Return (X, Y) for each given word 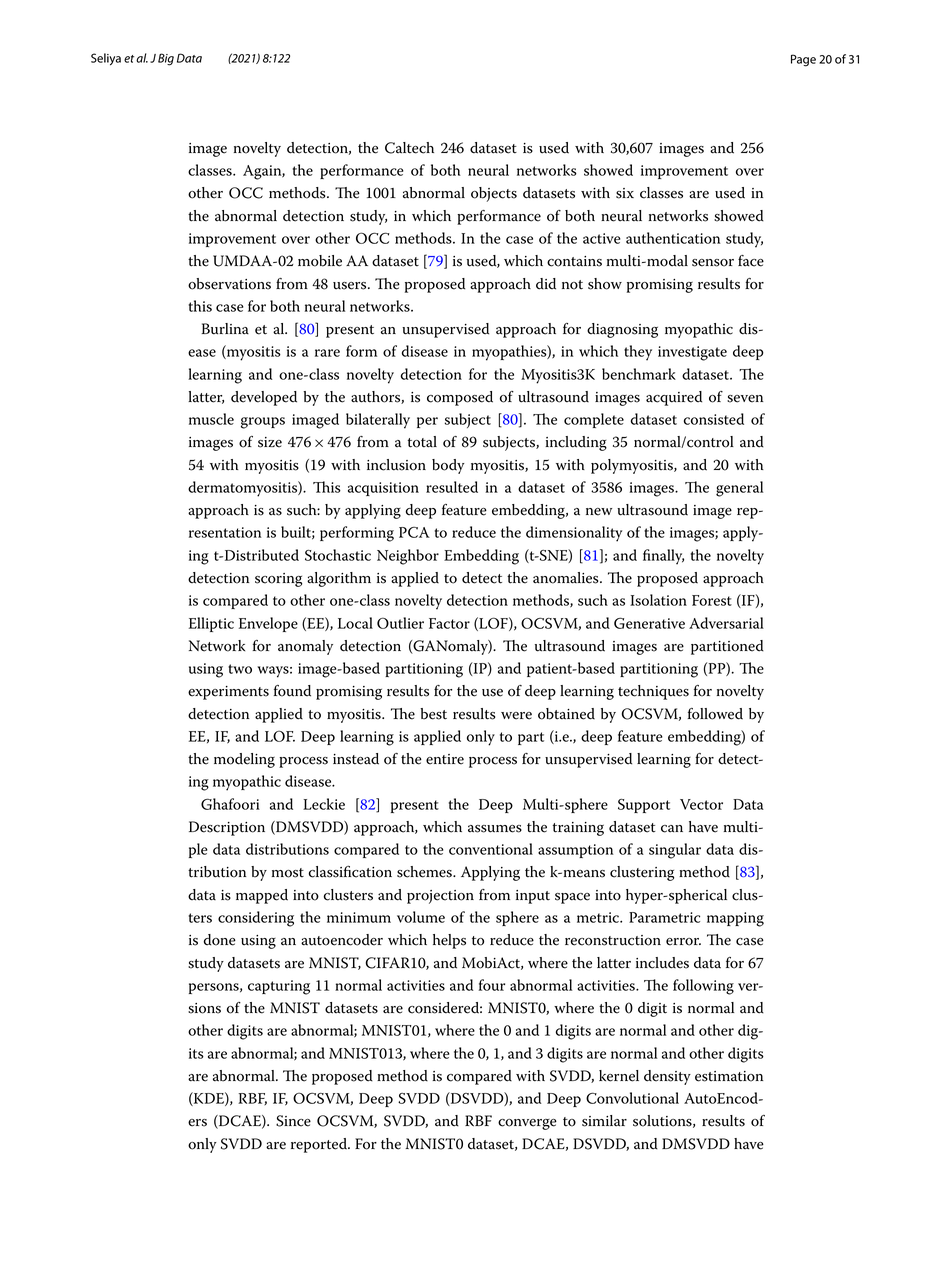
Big (166, 59)
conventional (491, 849)
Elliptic (211, 624)
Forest (712, 600)
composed (460, 398)
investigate (692, 353)
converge (527, 1124)
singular (675, 851)
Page (803, 60)
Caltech (409, 148)
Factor (449, 623)
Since (293, 1121)
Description (227, 828)
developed (264, 398)
